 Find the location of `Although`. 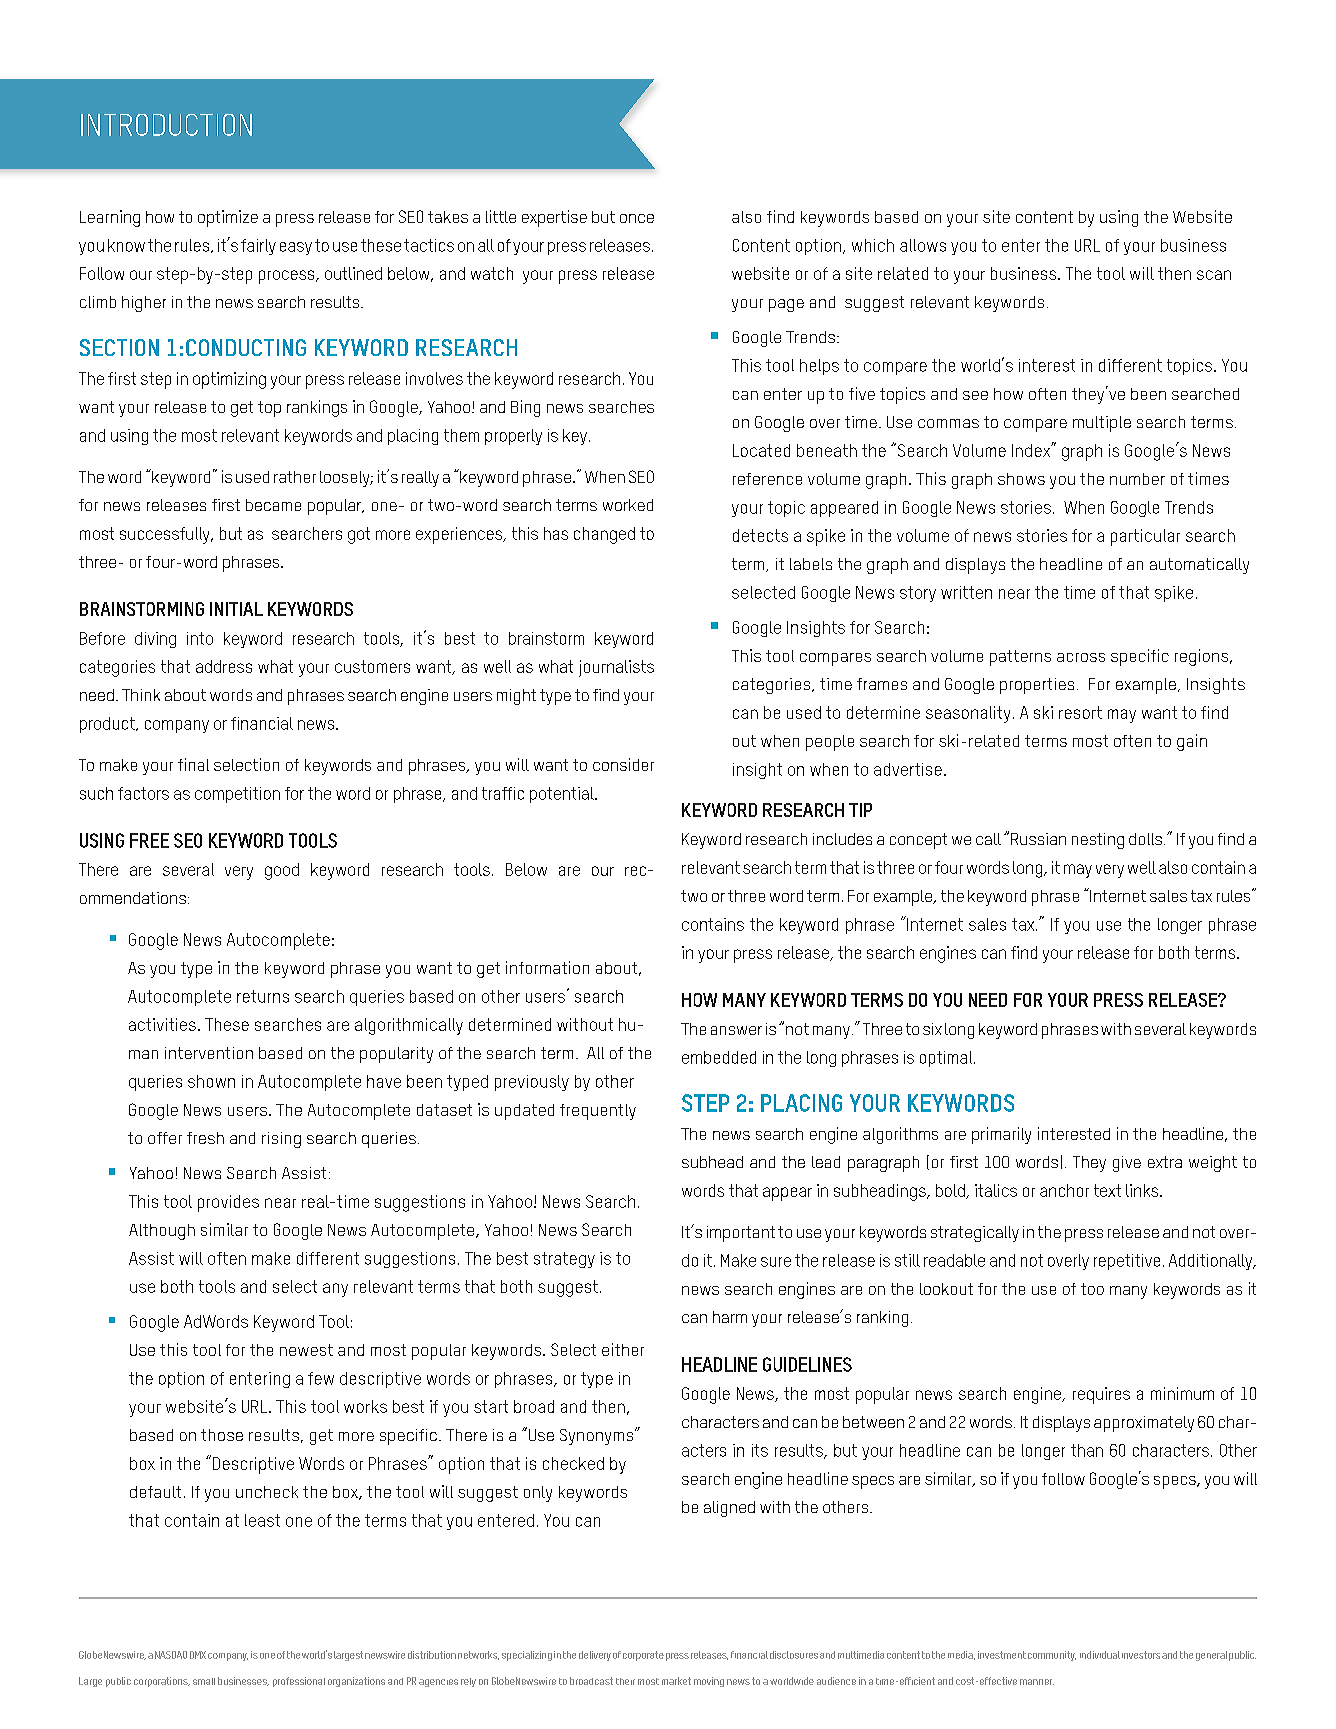

Although is located at coordinates (162, 1232).
